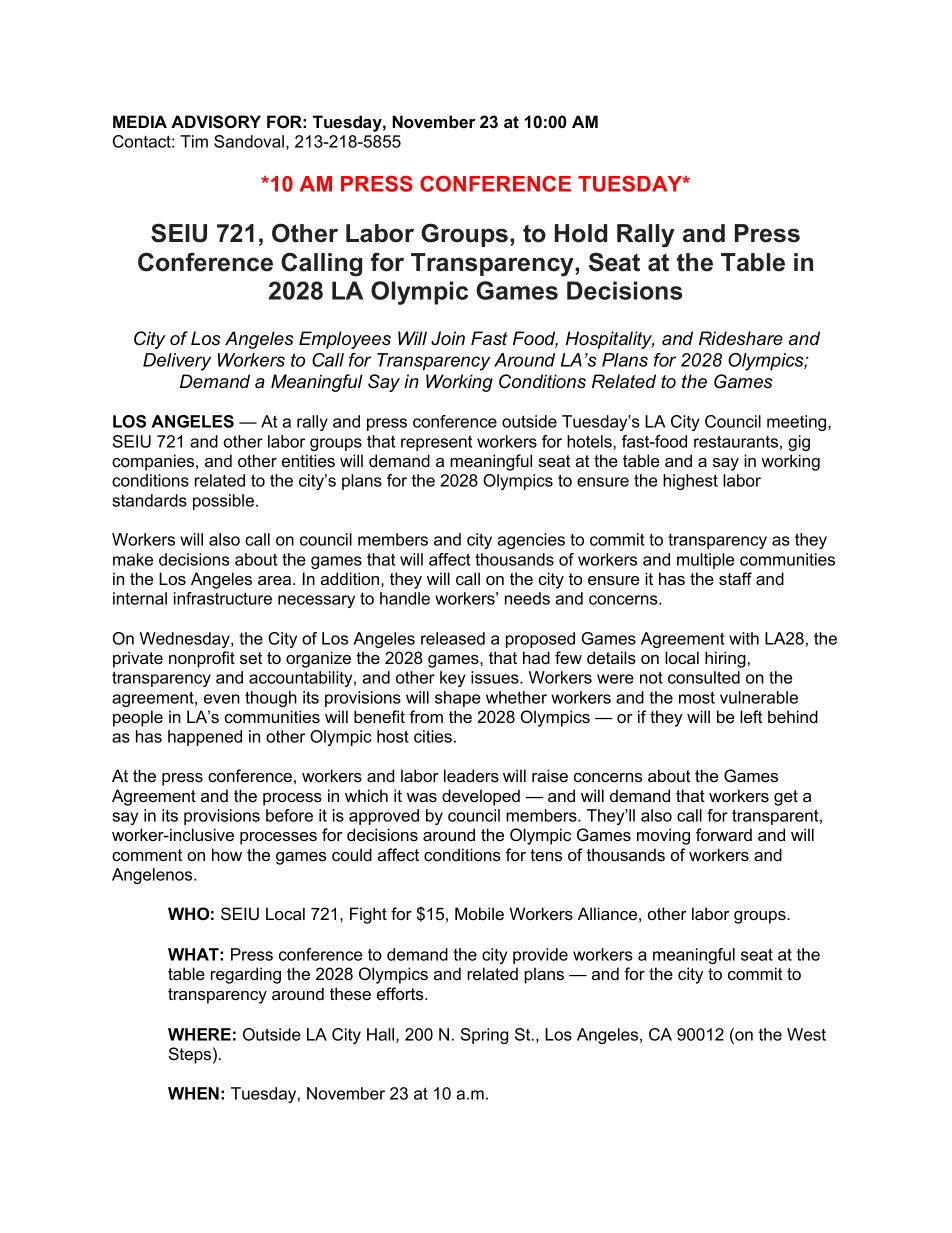 Image resolution: width=952 pixels, height=1233 pixels. I want to click on Hold, so click(581, 233).
